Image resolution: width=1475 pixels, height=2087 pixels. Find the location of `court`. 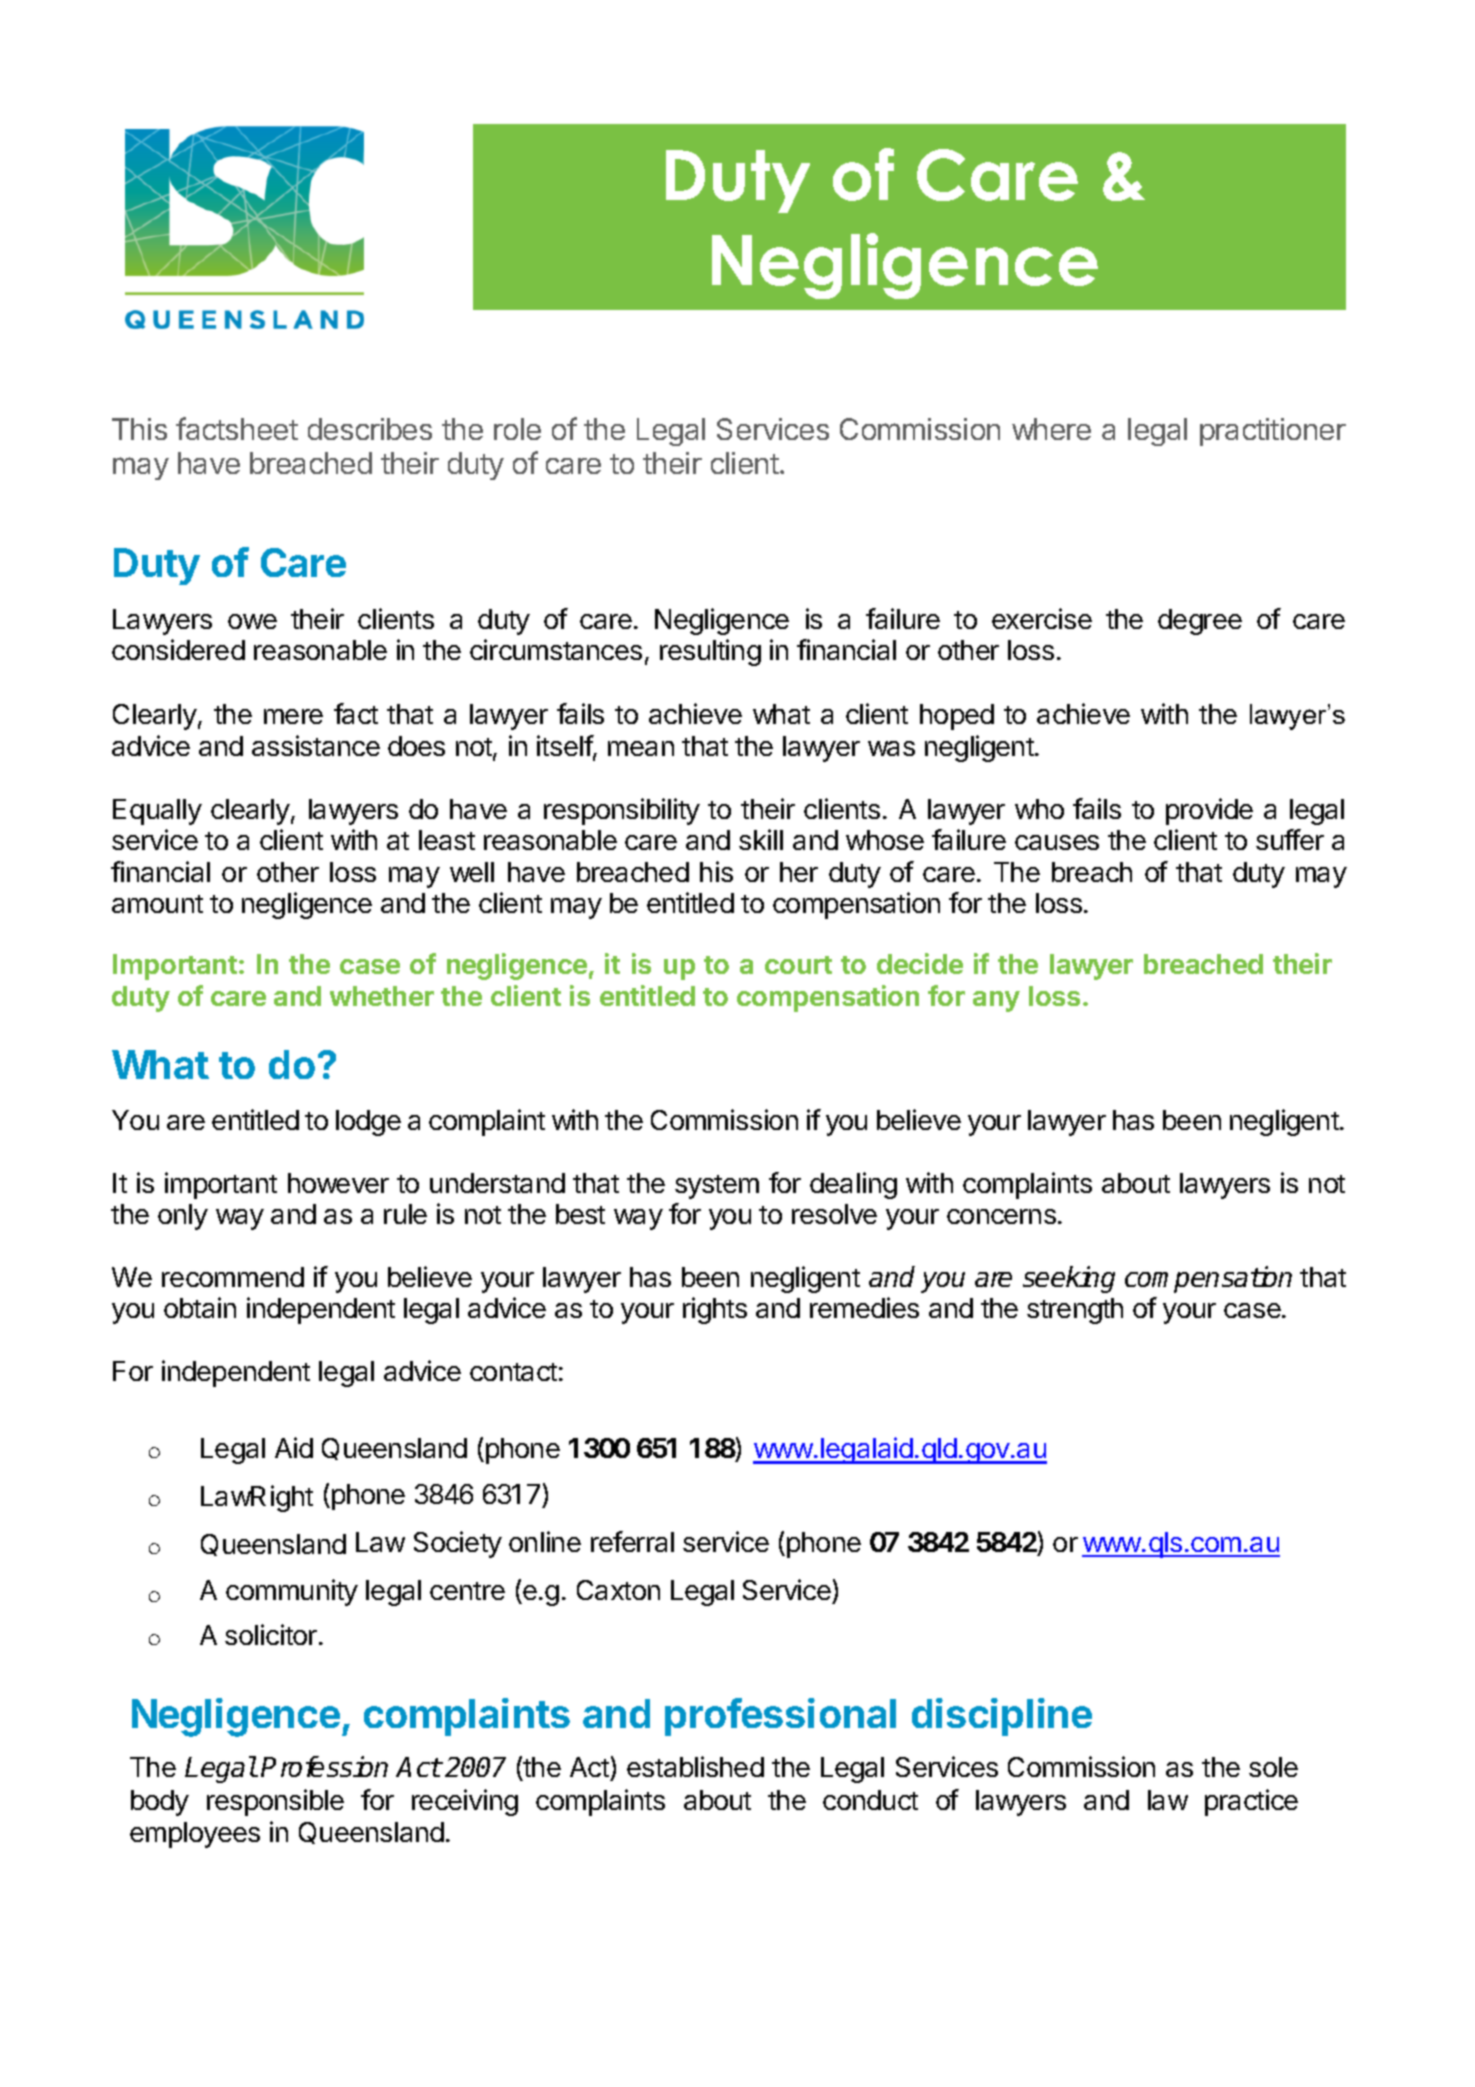

court is located at coordinates (798, 965).
